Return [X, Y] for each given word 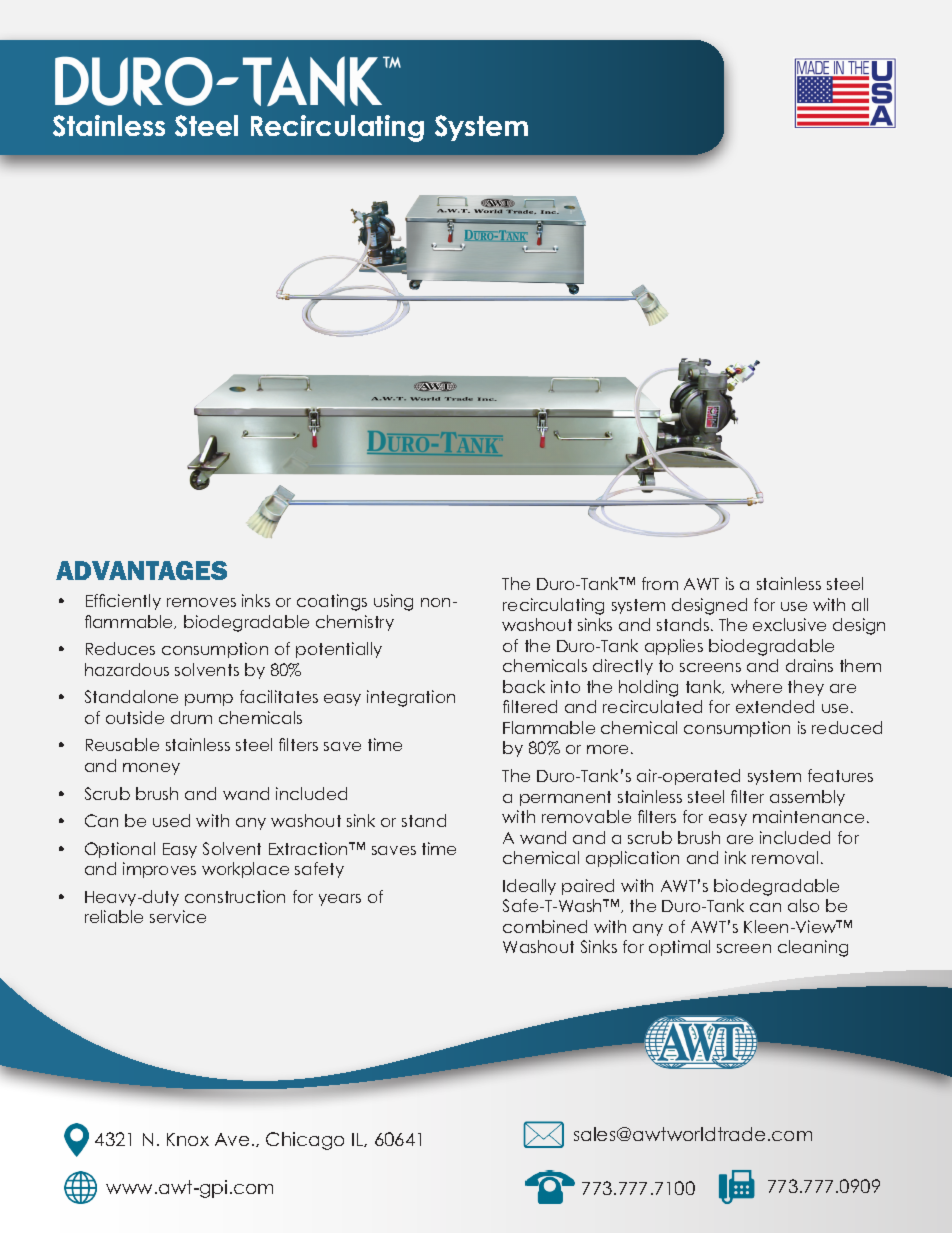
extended [775, 706]
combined [545, 926]
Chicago [305, 1141]
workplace [245, 870]
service [178, 916]
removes [201, 602]
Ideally [529, 887]
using [393, 602]
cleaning [813, 948]
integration [411, 698]
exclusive [789, 624]
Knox [188, 1139]
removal [785, 857]
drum [191, 717]
